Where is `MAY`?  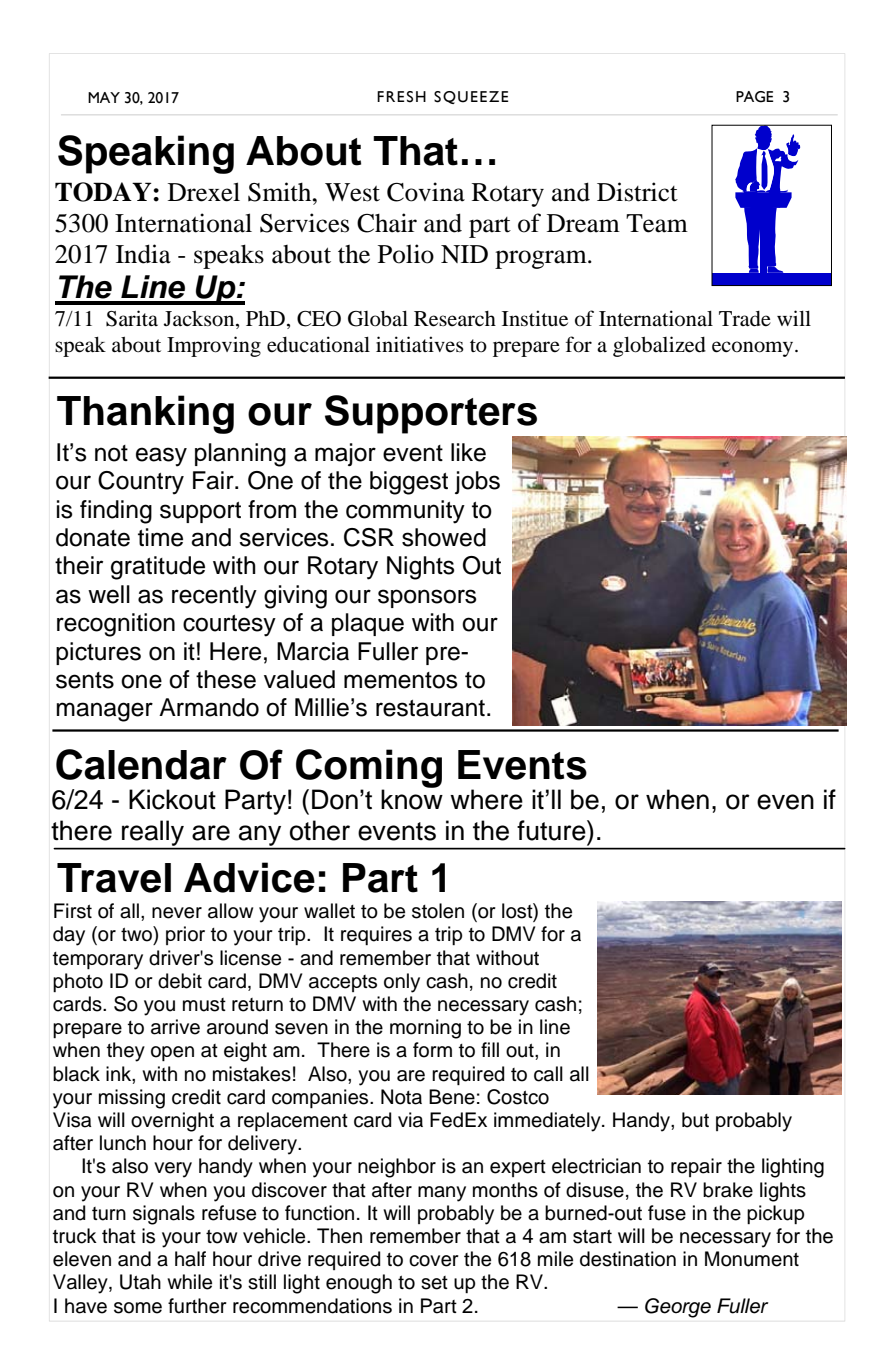
MAY is located at coordinates (104, 97).
